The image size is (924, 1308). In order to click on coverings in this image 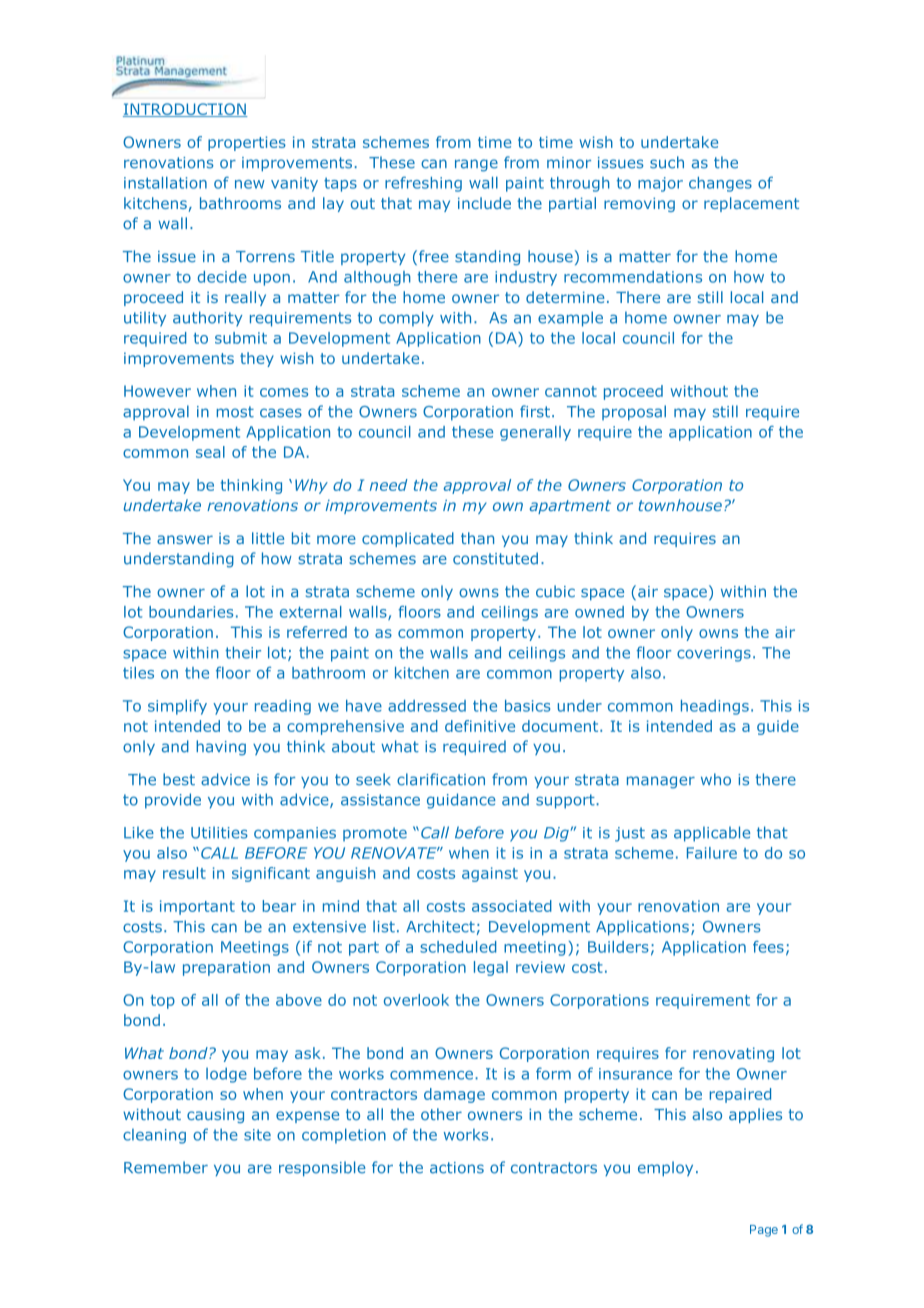, I will do `click(714, 654)`.
